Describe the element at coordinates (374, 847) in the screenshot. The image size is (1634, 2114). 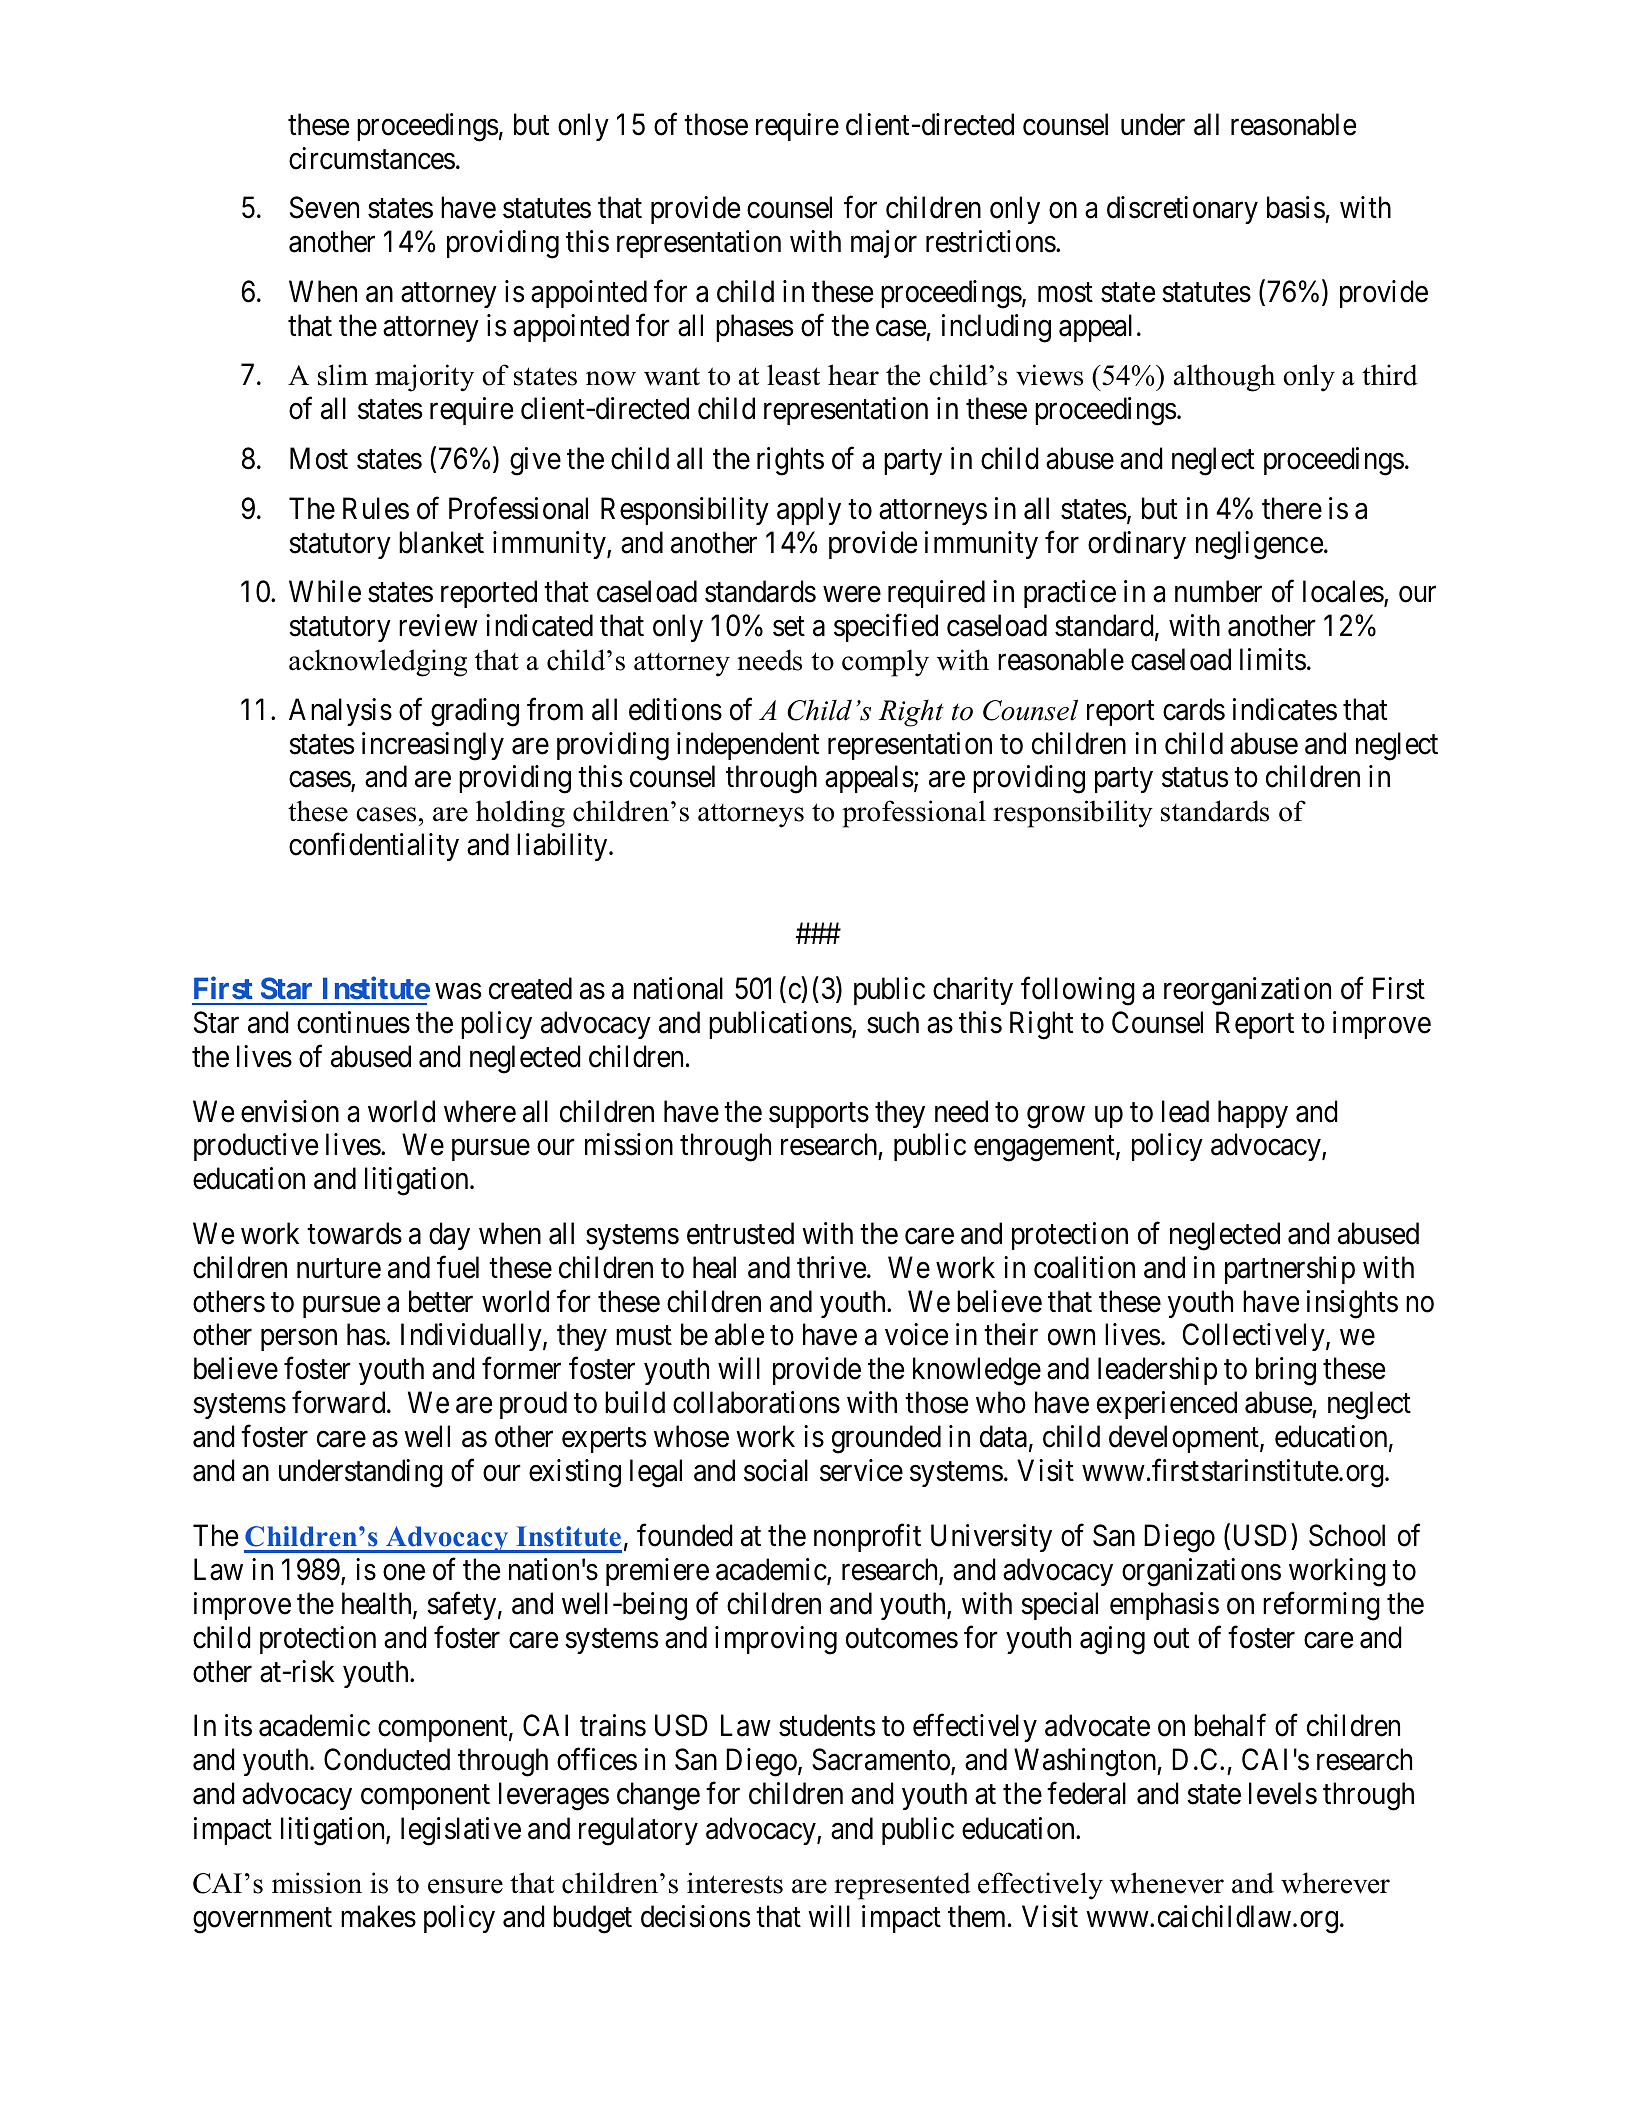
I see `confidentiality` at that location.
